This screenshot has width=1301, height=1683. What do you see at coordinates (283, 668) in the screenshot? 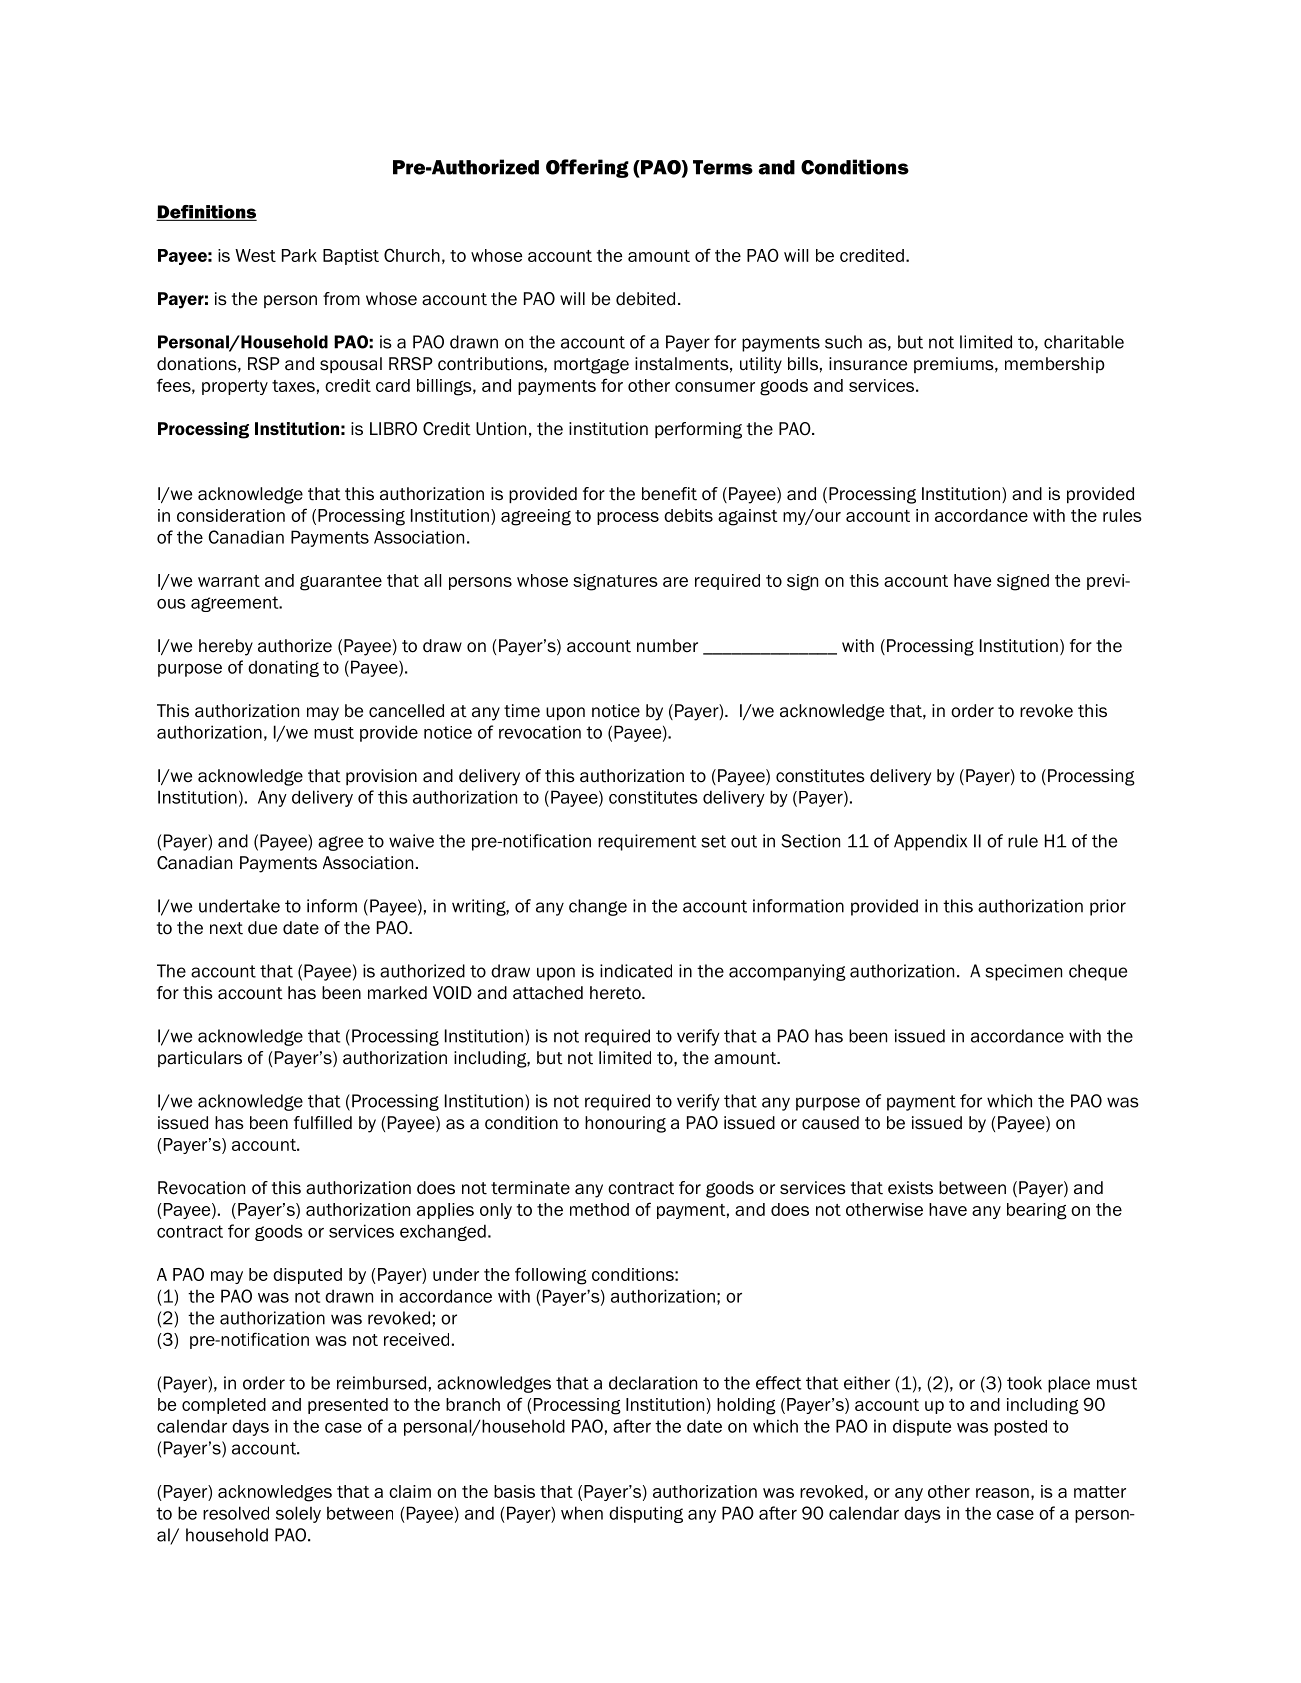
I see `donating` at bounding box center [283, 668].
